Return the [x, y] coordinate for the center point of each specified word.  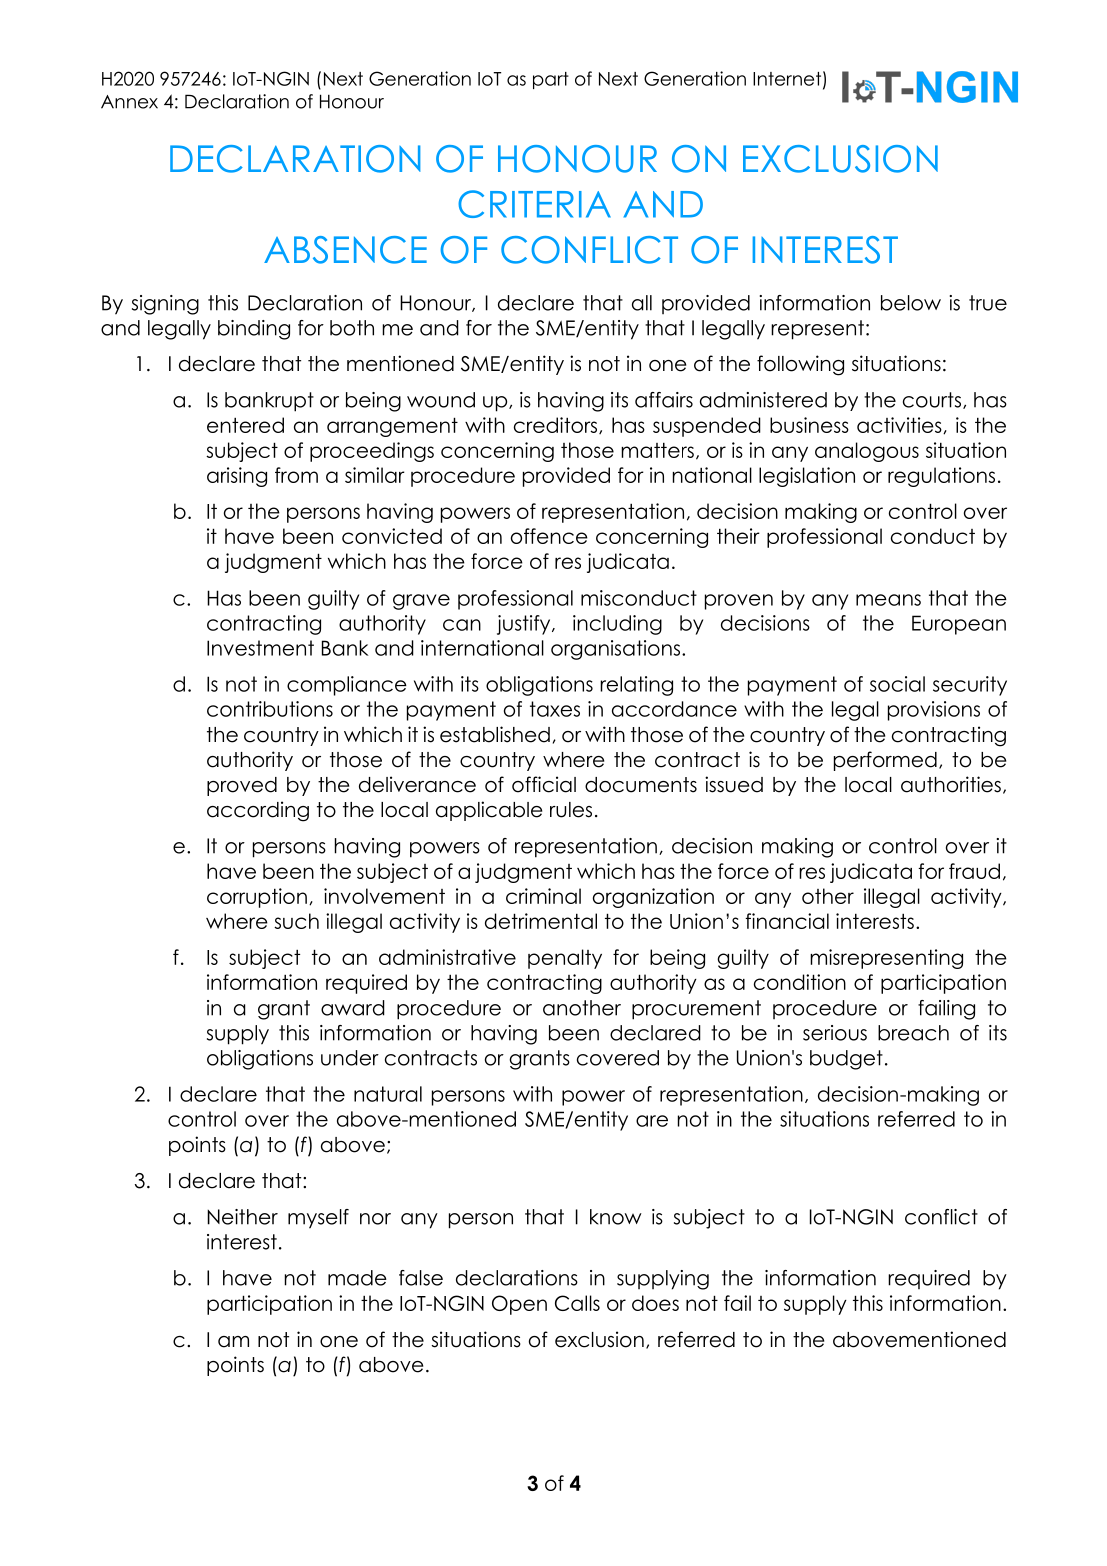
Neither [242, 1217]
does [655, 1303]
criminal [543, 896]
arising [237, 477]
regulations [941, 477]
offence [549, 536]
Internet [787, 79]
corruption [257, 898]
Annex [129, 102]
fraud [974, 871]
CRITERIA [534, 204]
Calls [577, 1303]
